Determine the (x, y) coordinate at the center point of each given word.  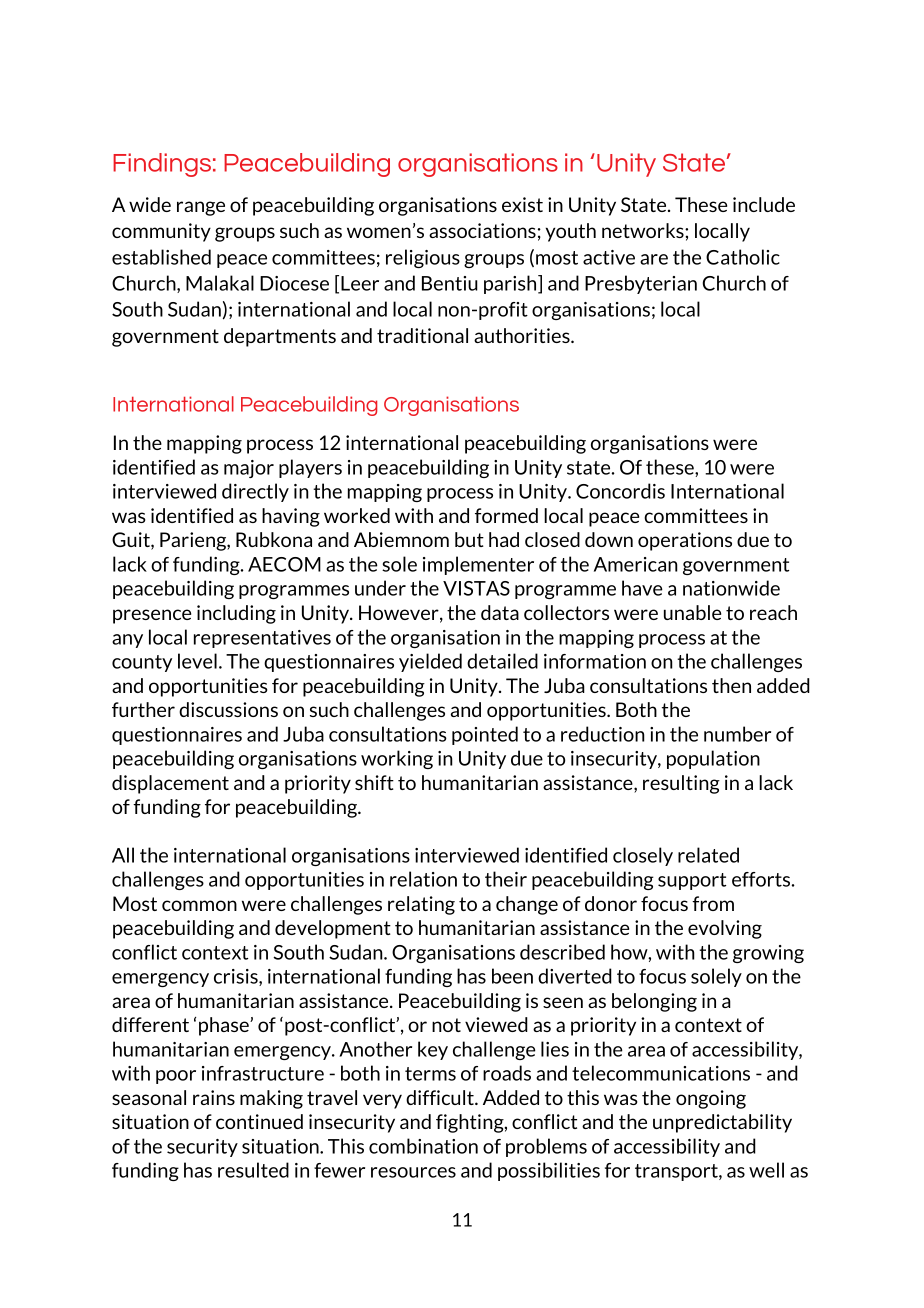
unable (692, 612)
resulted (253, 1170)
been (512, 976)
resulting (681, 784)
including (236, 614)
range (201, 208)
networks (644, 230)
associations (482, 230)
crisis (237, 977)
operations (685, 541)
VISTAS (476, 588)
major (249, 469)
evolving (725, 929)
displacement (170, 784)
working (397, 759)
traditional (422, 335)
